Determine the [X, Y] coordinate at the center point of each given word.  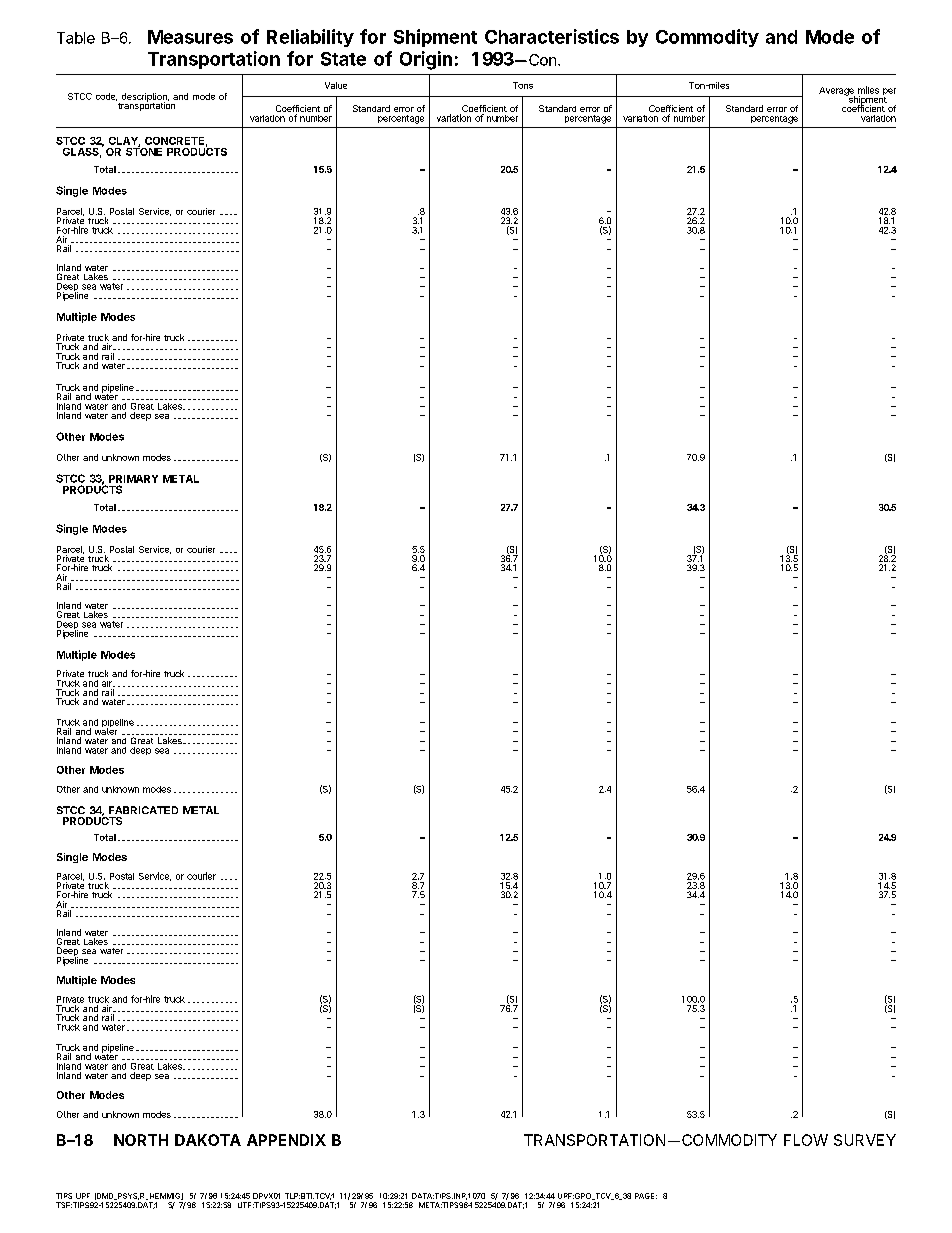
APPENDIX [286, 1140]
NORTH [141, 1140]
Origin [426, 60]
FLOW [806, 1140]
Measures [190, 37]
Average [837, 92]
